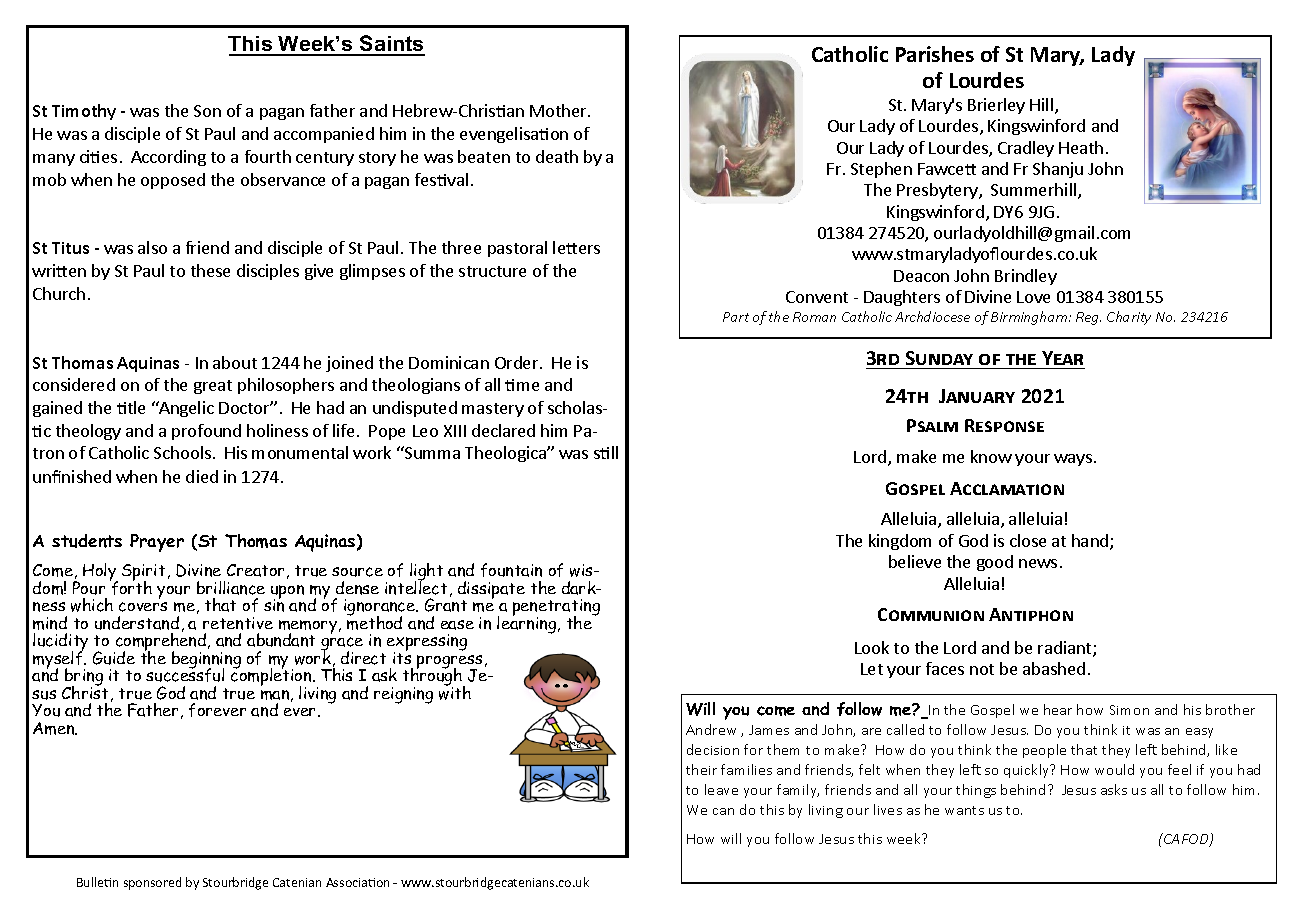 This page has height=924, width=1308. I want to click on Son, so click(207, 111).
